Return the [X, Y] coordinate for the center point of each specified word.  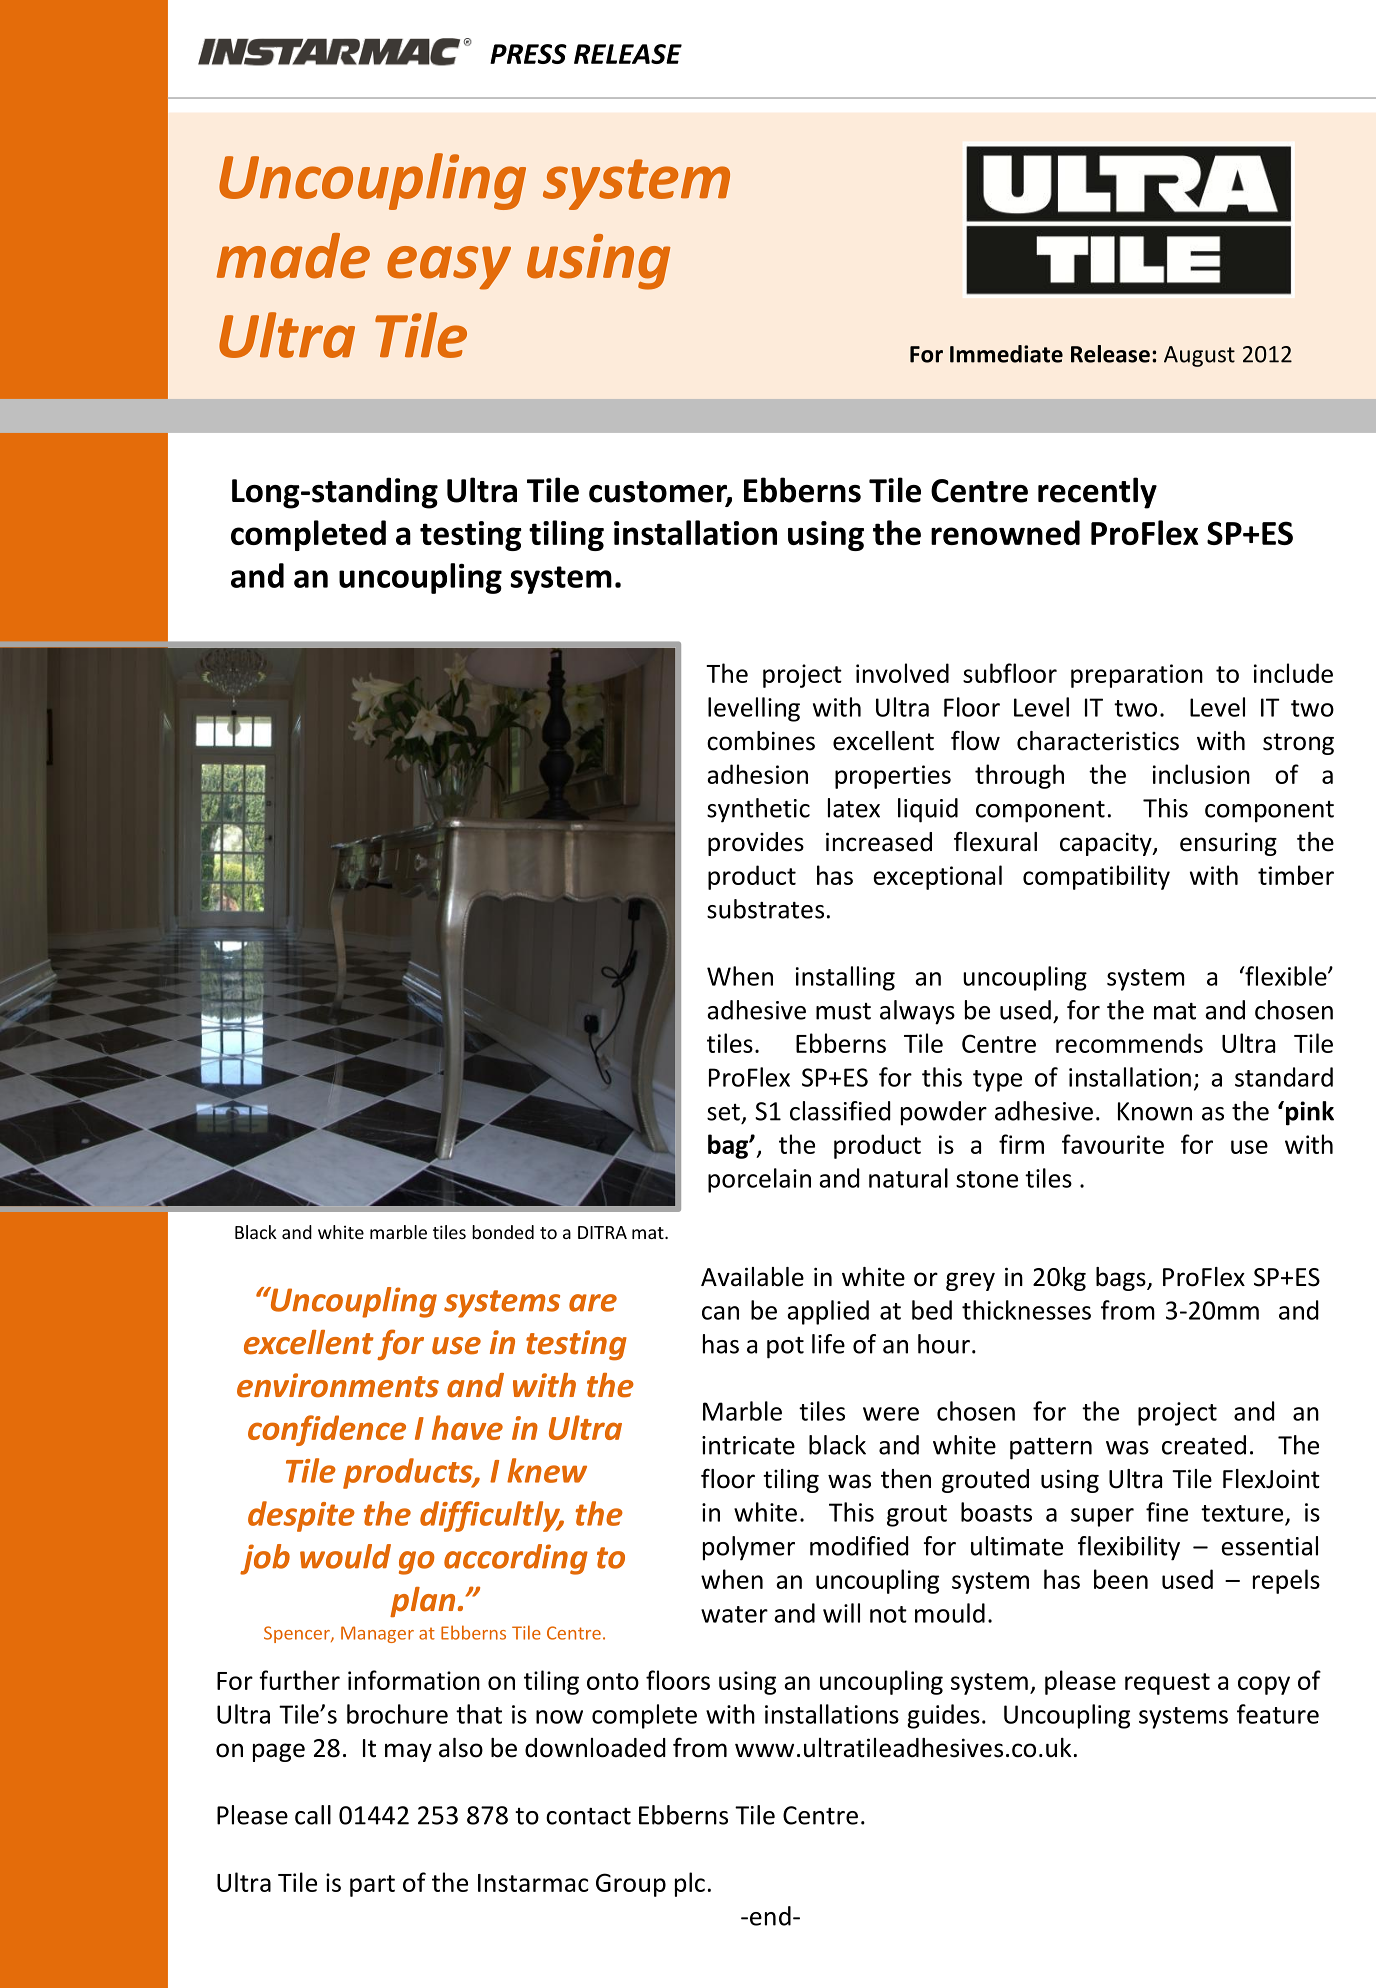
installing [845, 978]
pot [785, 1348]
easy [449, 268]
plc [690, 1884]
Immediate [1006, 354]
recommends [1129, 1043]
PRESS [528, 54]
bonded [503, 1232]
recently [1097, 493]
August [1199, 356]
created [1204, 1445]
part [372, 1886]
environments [338, 1385]
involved [902, 673]
